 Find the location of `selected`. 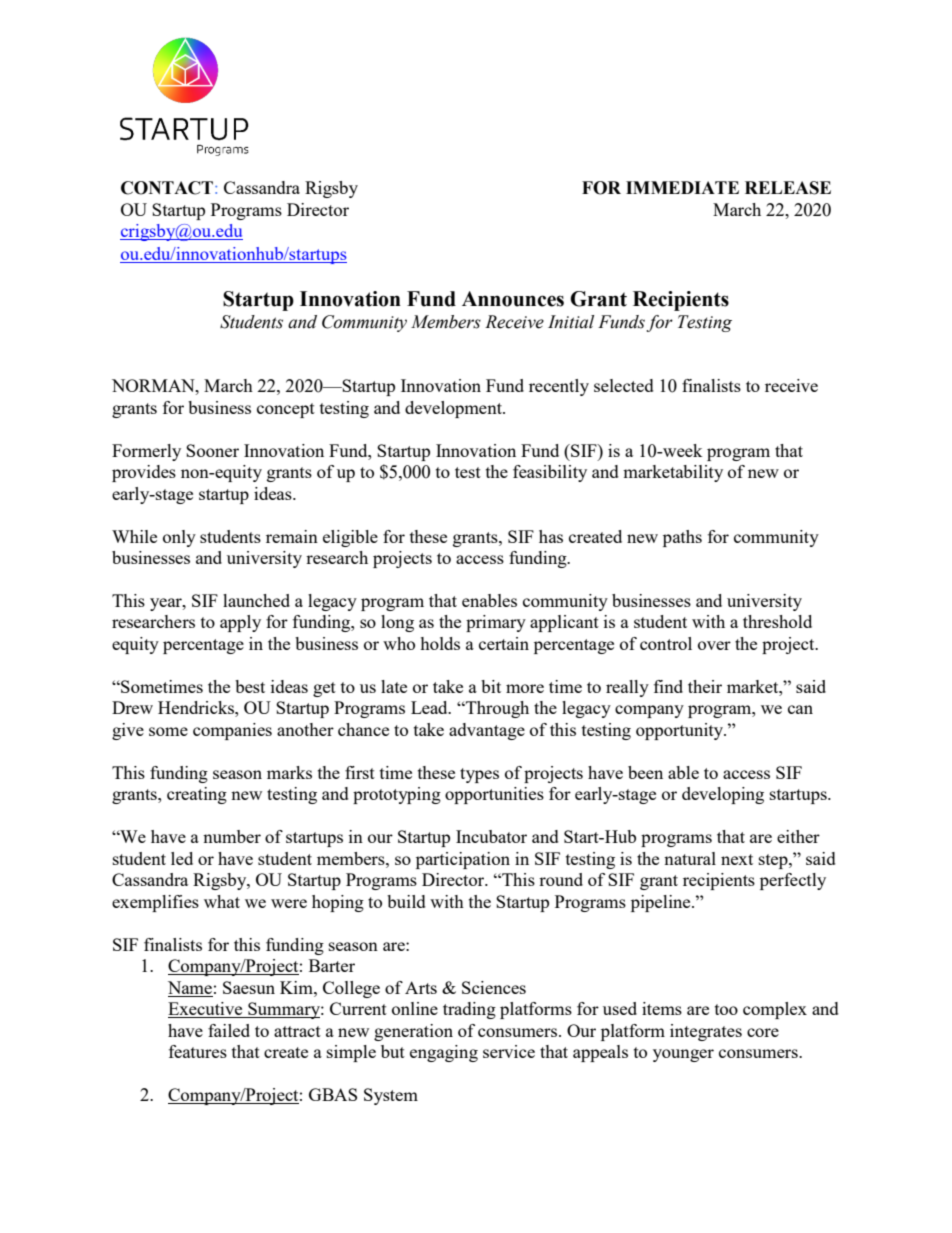

selected is located at coordinates (624, 385).
